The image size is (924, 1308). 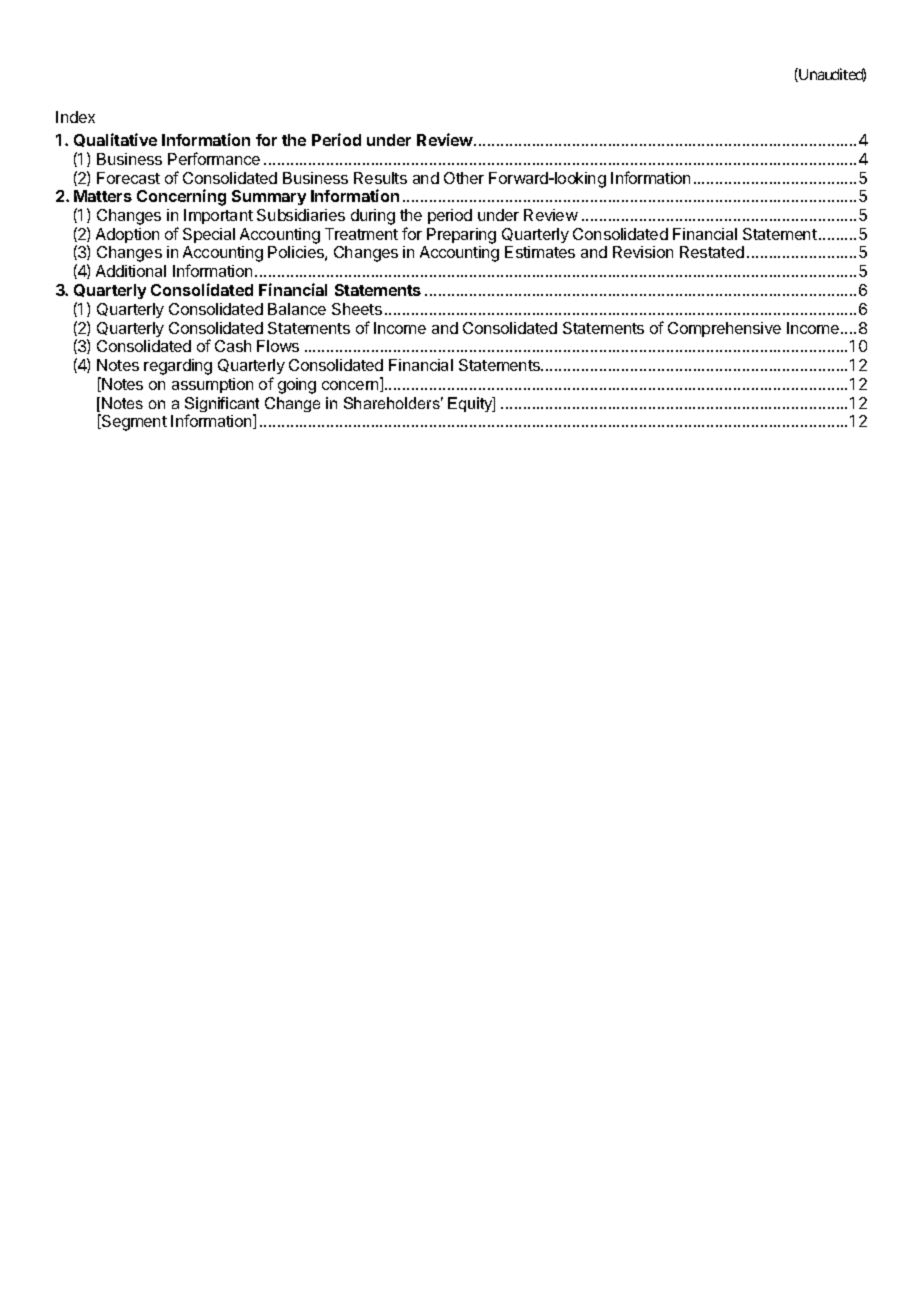 What do you see at coordinates (361, 234) in the image?
I see `Treatment` at bounding box center [361, 234].
